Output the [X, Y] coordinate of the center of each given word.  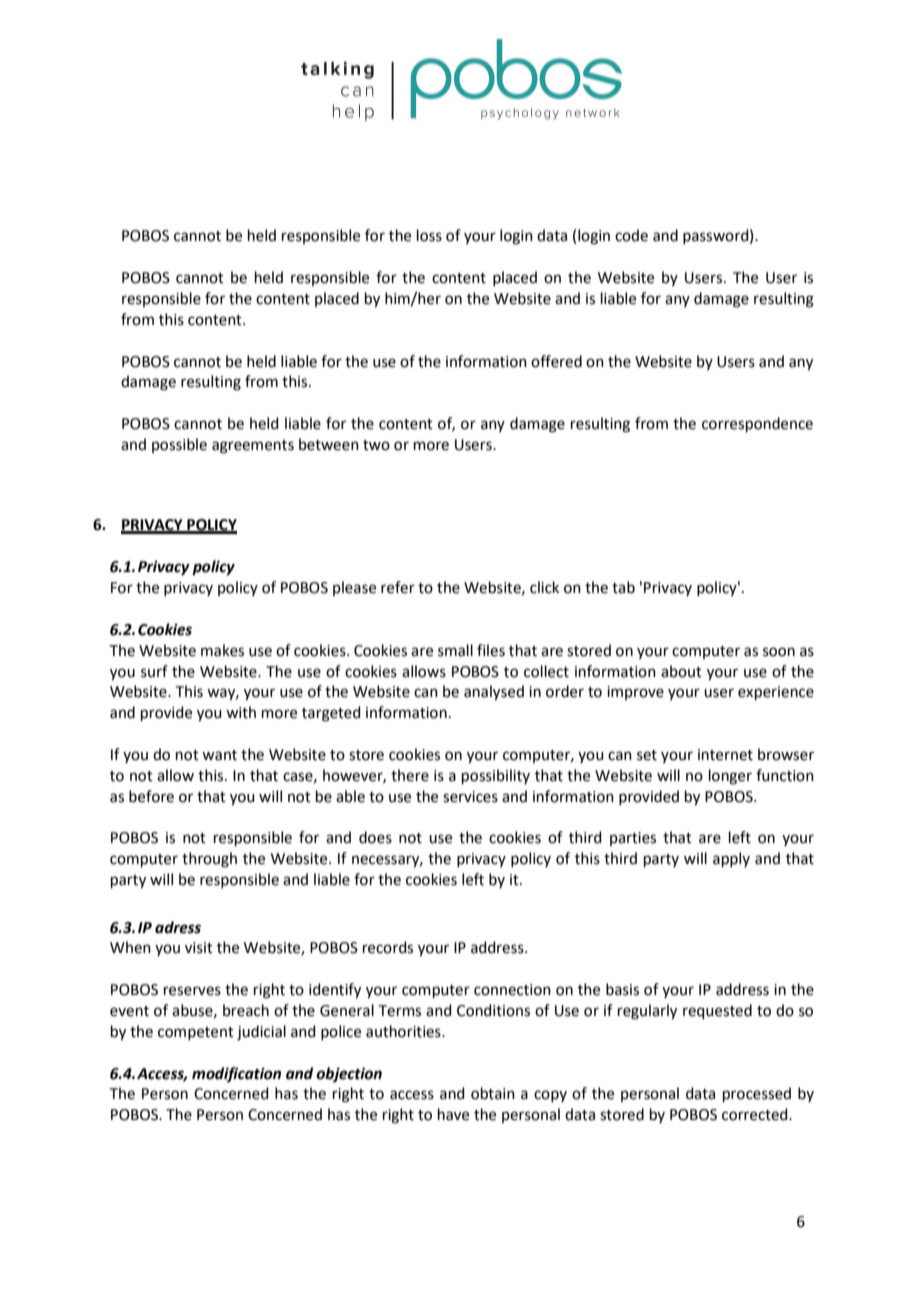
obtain [493, 1093]
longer [730, 777]
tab [623, 587]
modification [236, 1074]
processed [757, 1094]
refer [398, 587]
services [470, 797]
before [151, 796]
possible [179, 445]
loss [429, 235]
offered [556, 361]
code [631, 235]
